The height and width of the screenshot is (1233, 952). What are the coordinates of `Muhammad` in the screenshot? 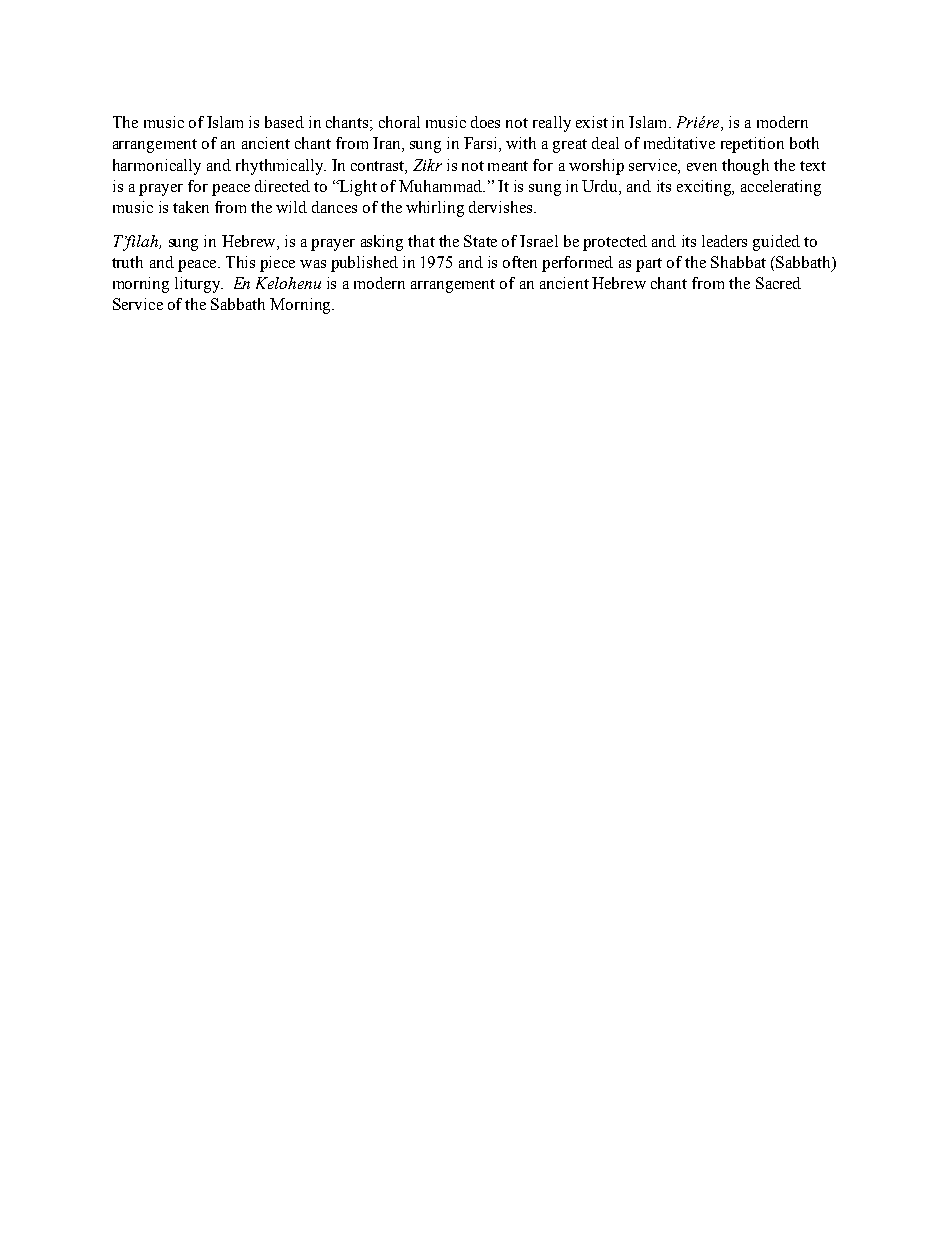 It's located at (442, 186).
